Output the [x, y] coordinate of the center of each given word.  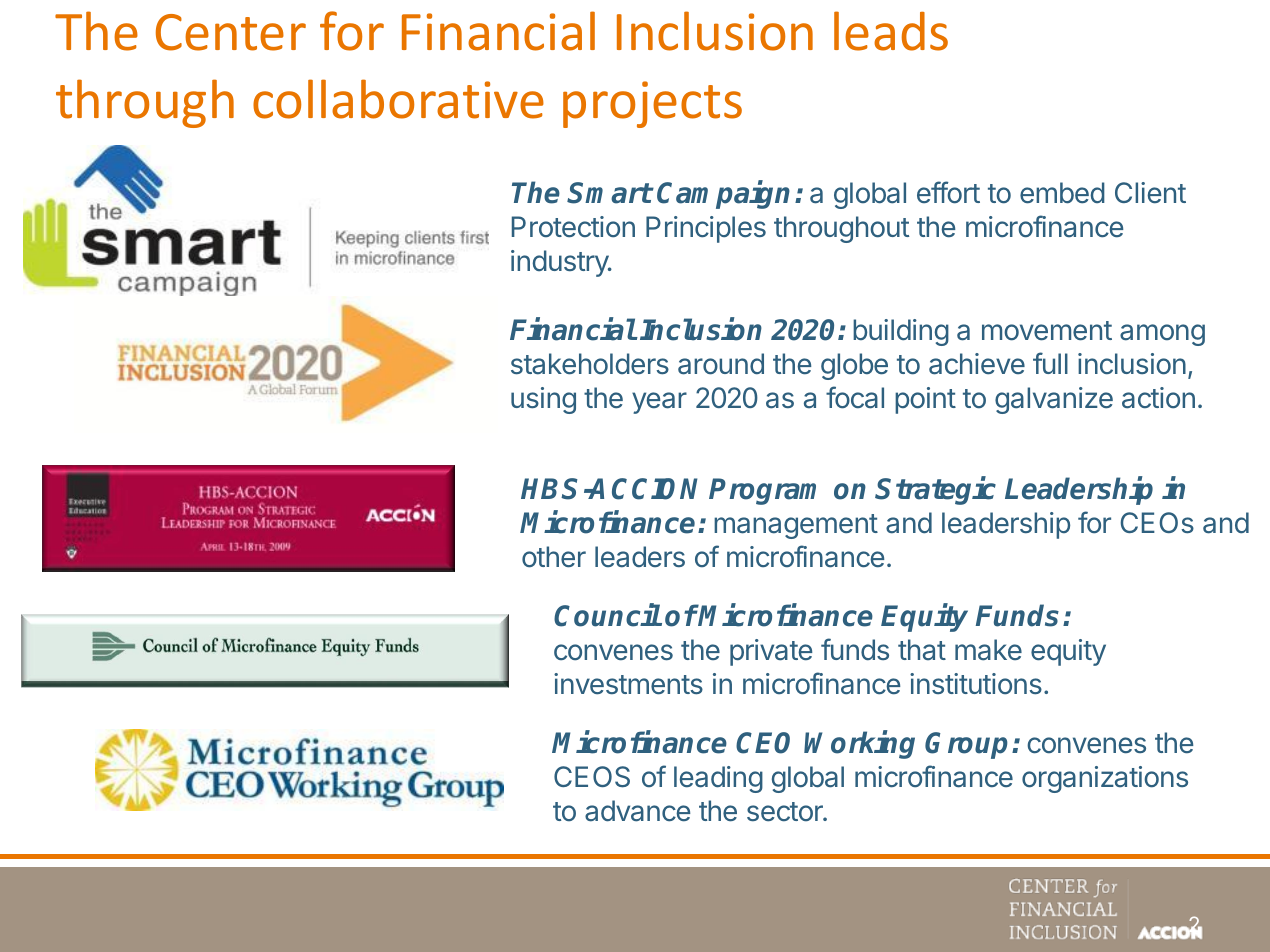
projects [652, 104]
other [554, 557]
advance [637, 811]
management [796, 526]
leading [718, 779]
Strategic [935, 490]
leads [891, 31]
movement [1047, 331]
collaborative [398, 99]
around [721, 364]
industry [560, 263]
